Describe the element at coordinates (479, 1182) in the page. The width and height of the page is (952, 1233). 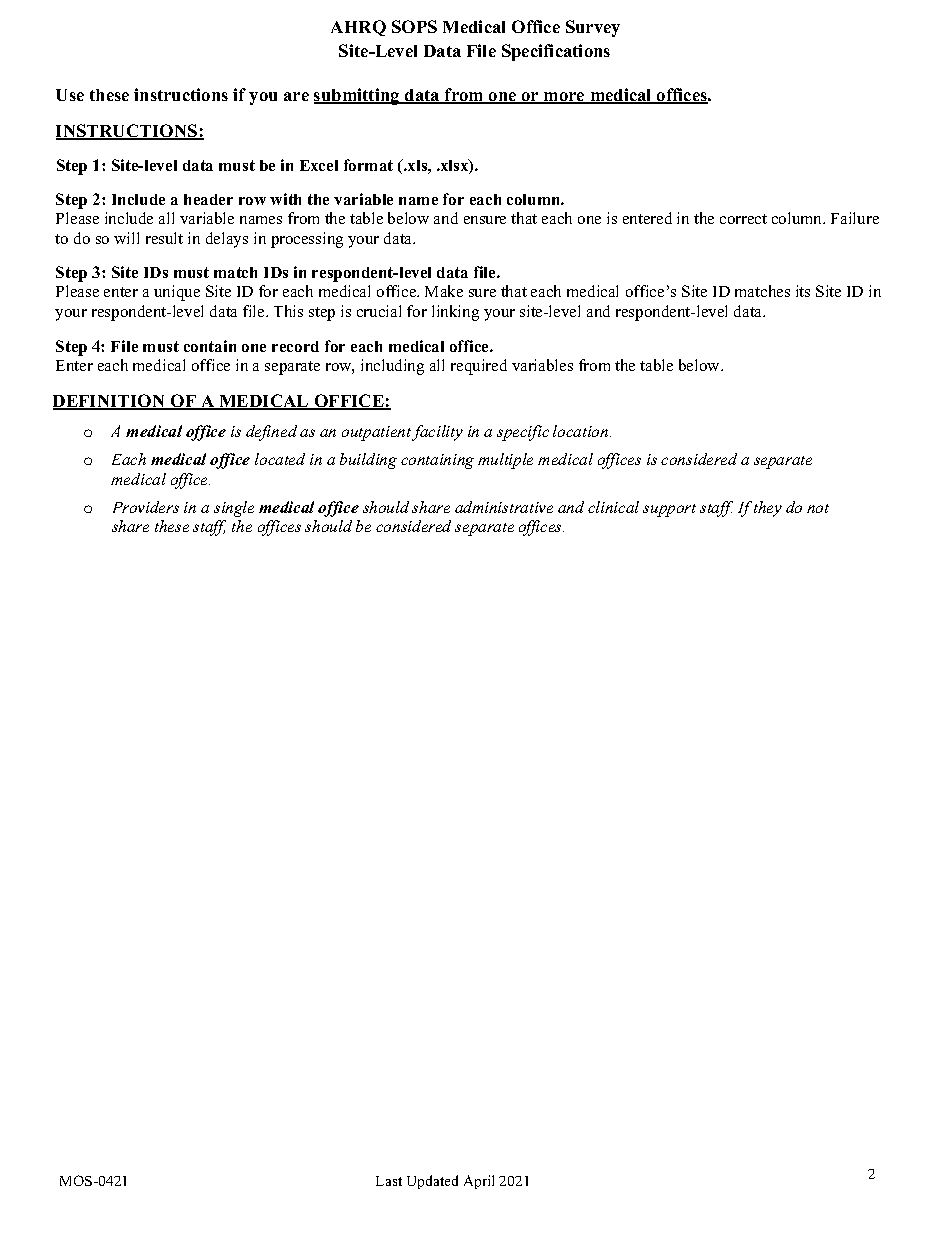
I see `April` at that location.
